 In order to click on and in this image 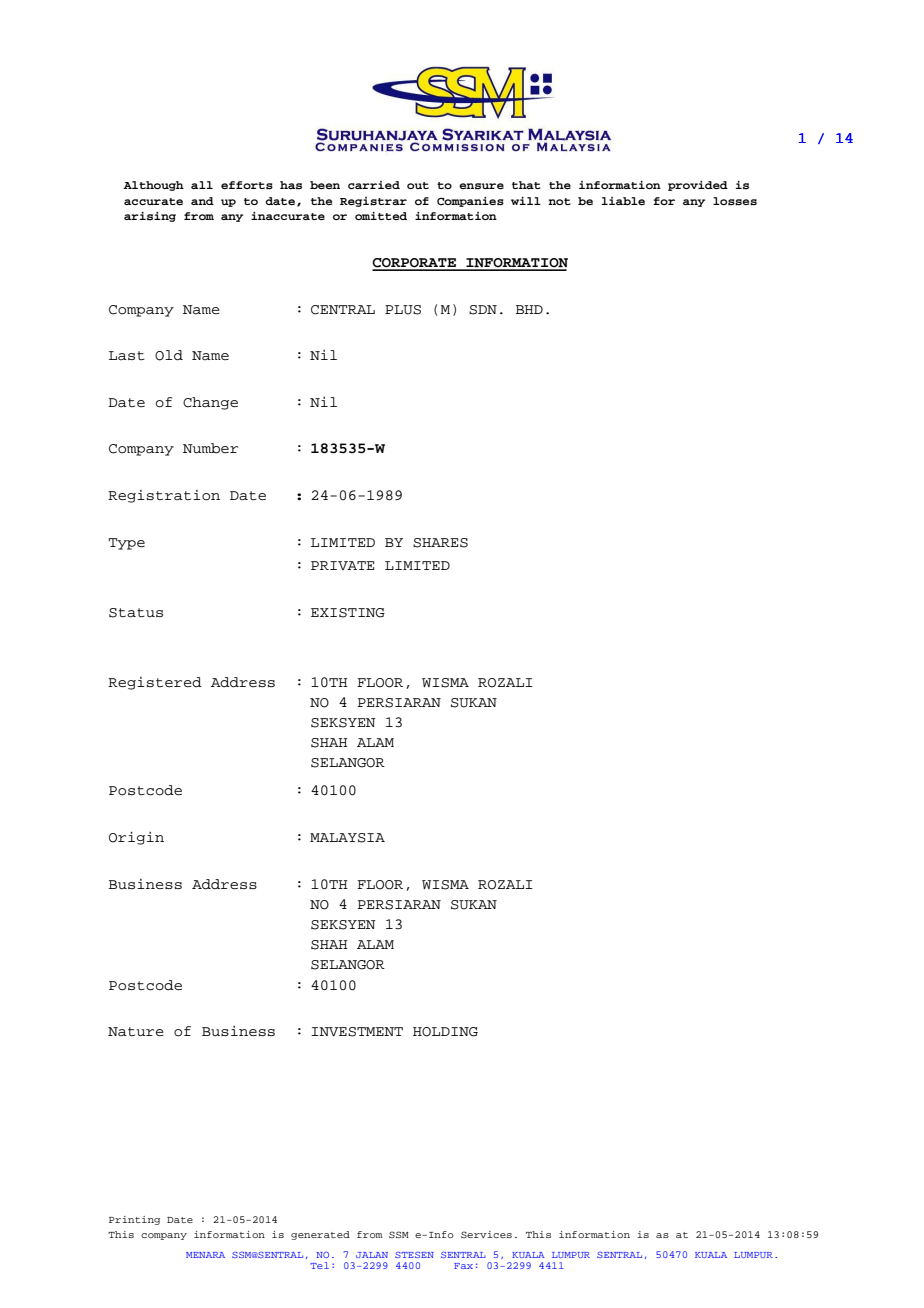, I will do `click(202, 201)`.
